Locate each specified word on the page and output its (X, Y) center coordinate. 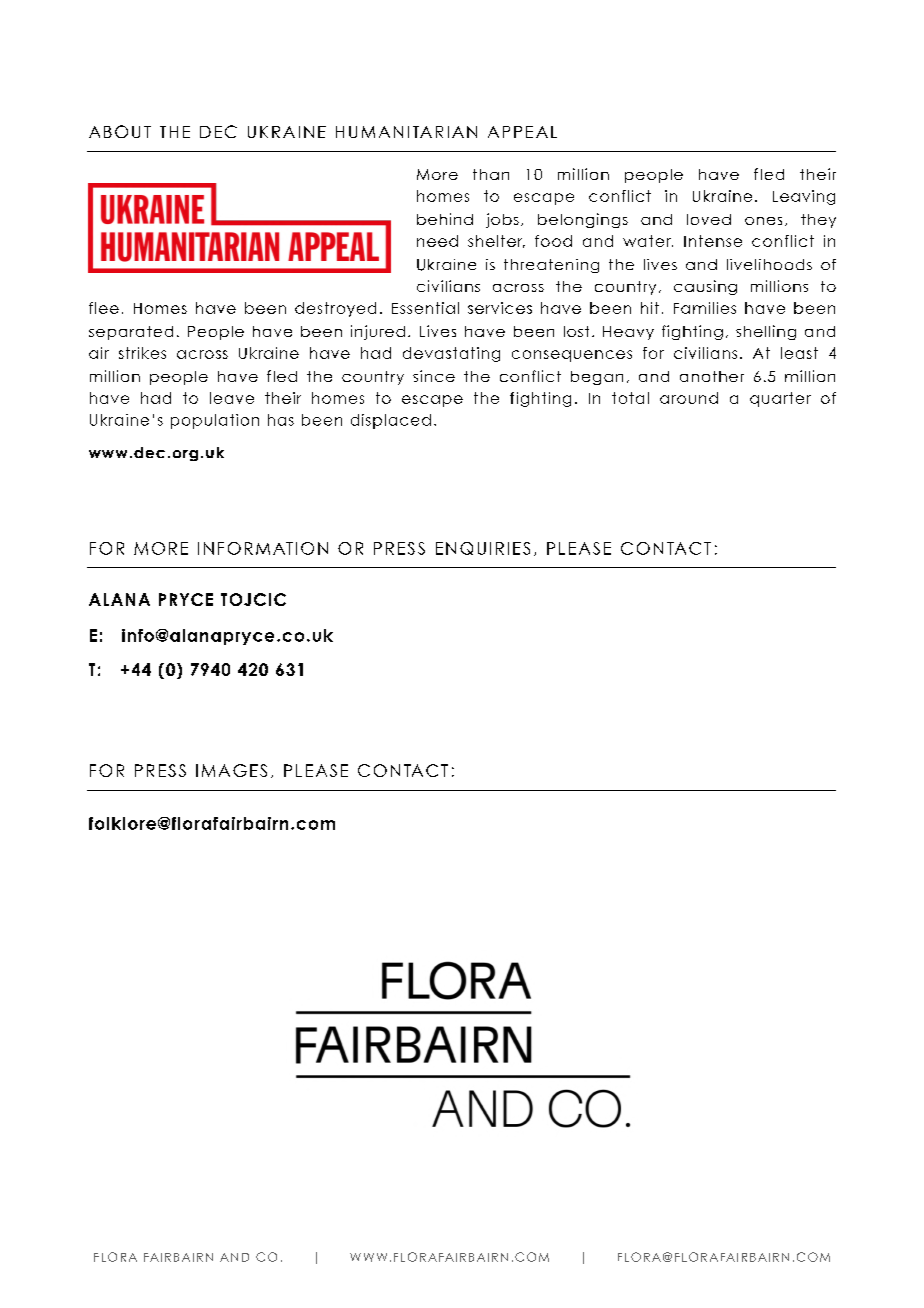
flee (104, 308)
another (712, 376)
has (281, 420)
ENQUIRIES (483, 548)
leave (232, 398)
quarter (780, 399)
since (434, 376)
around (689, 398)
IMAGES (231, 770)
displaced (391, 421)
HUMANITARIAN (406, 132)
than (491, 174)
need (437, 241)
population (215, 421)
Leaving (804, 197)
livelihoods (769, 264)
